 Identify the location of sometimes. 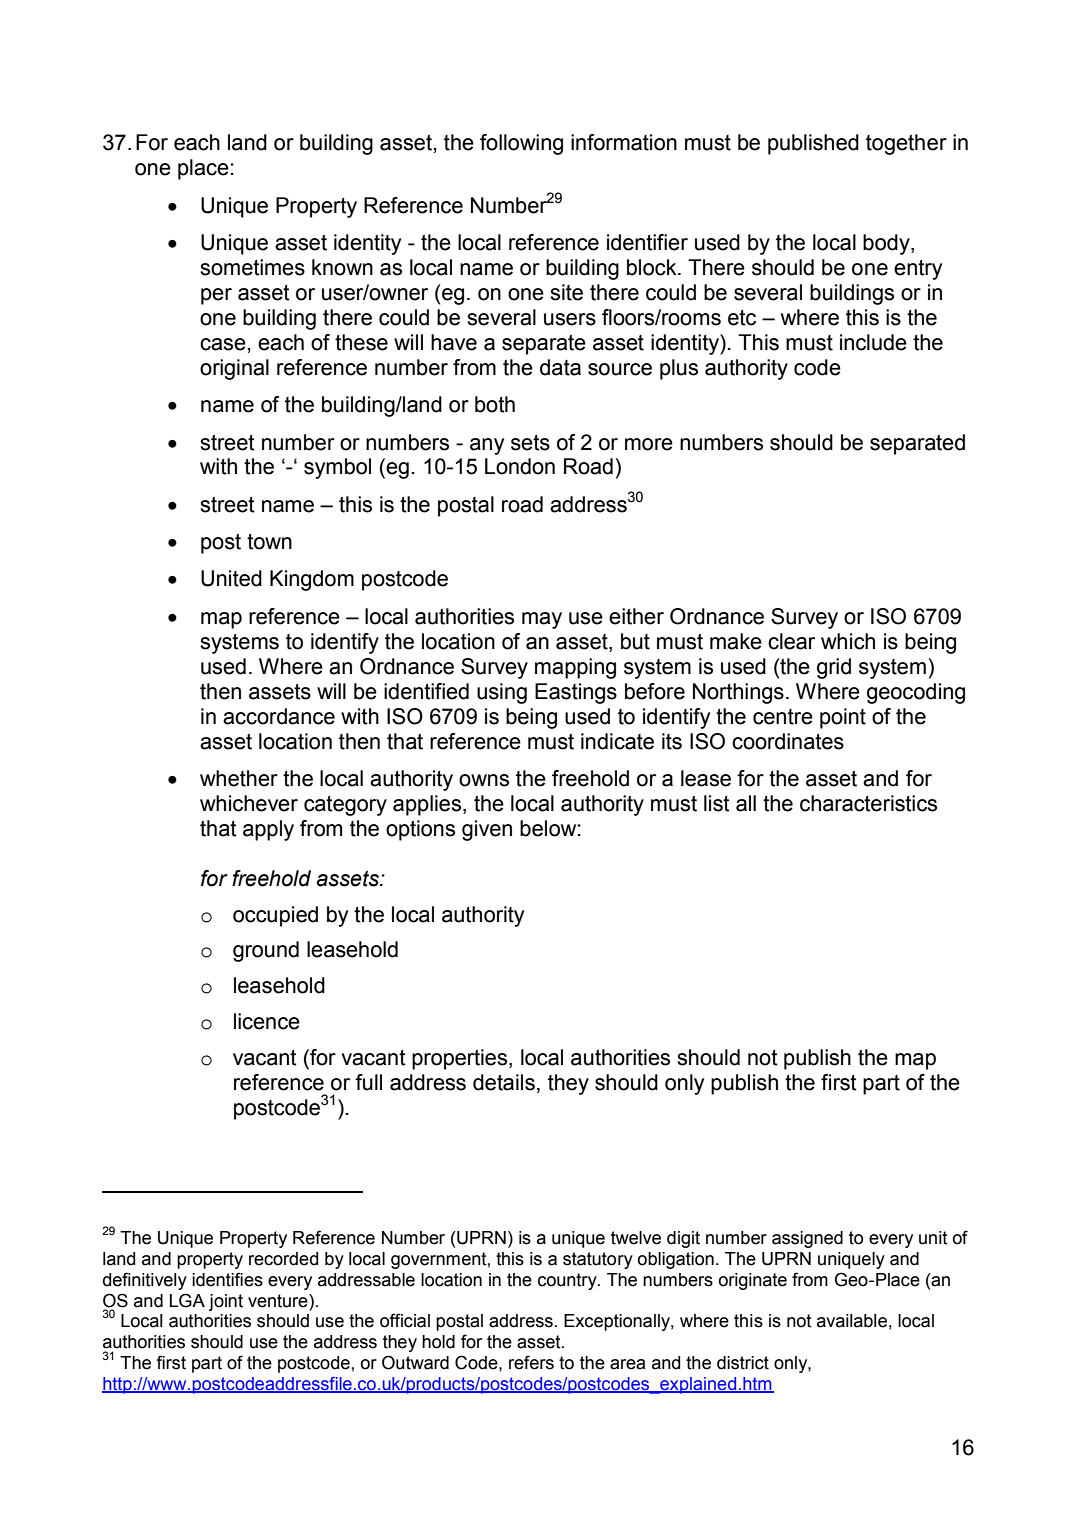
(252, 267).
